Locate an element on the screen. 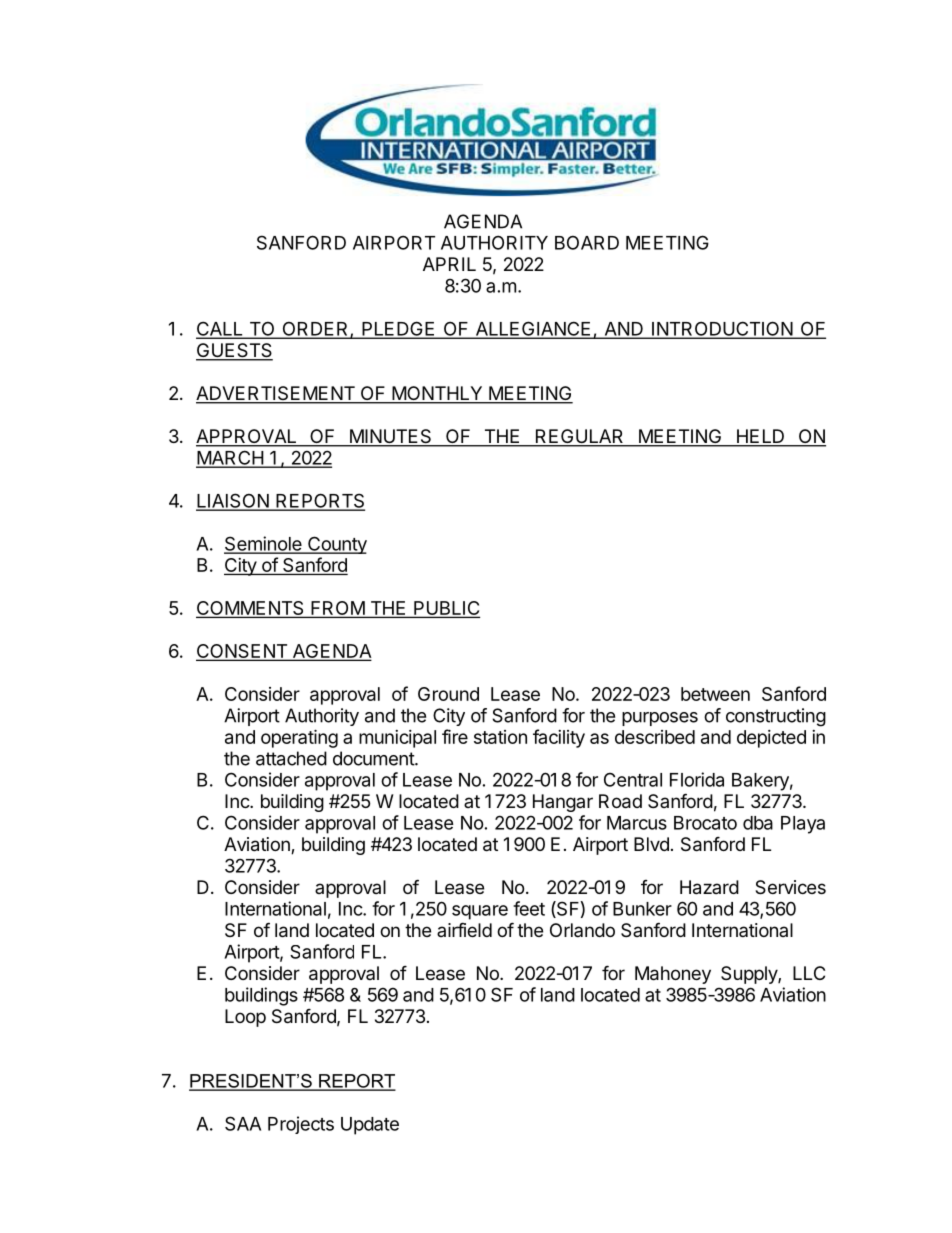 Image resolution: width=952 pixels, height=1233 pixels. between is located at coordinates (715, 694).
